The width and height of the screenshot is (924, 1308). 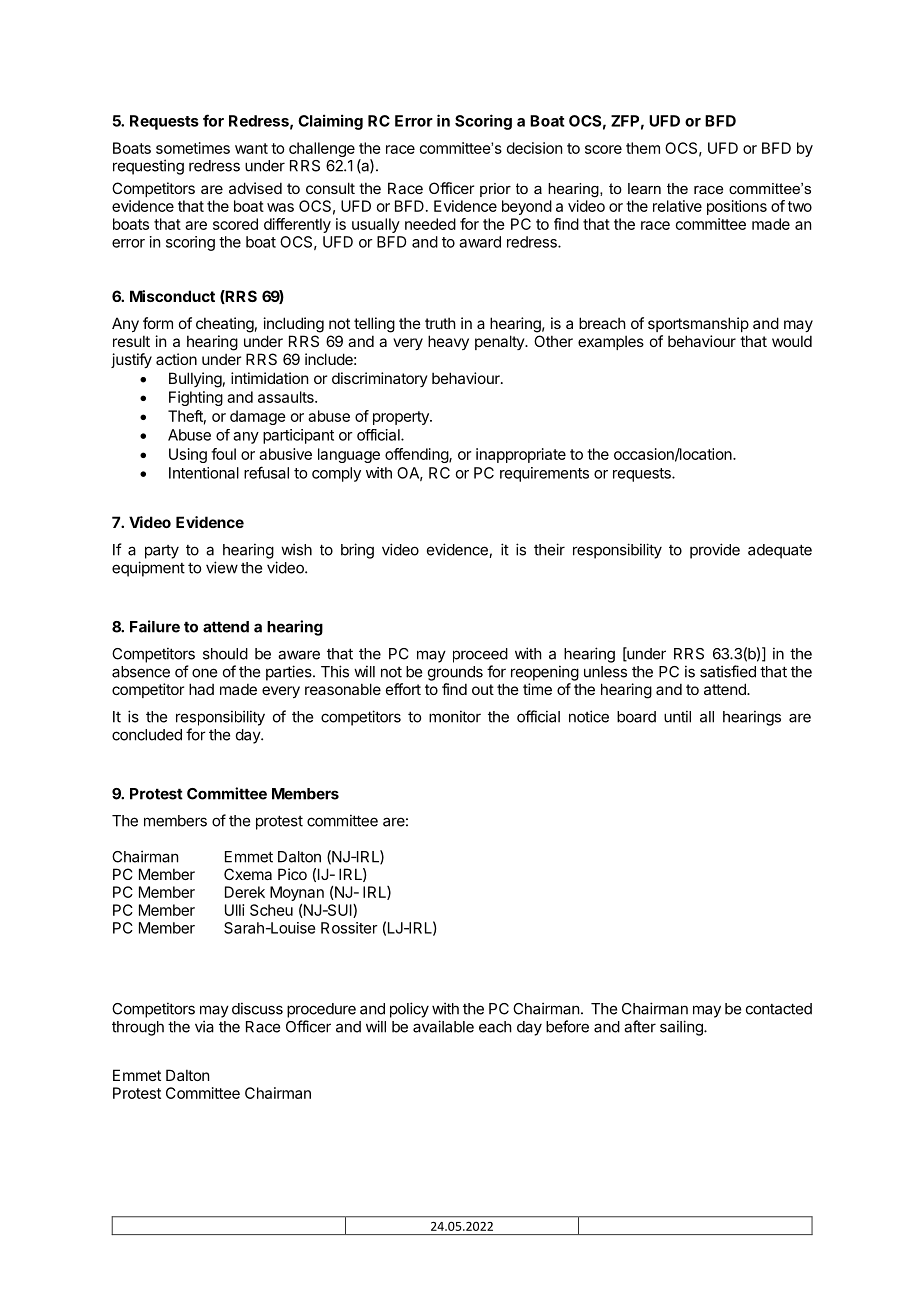 What do you see at coordinates (643, 148) in the screenshot?
I see `them` at bounding box center [643, 148].
